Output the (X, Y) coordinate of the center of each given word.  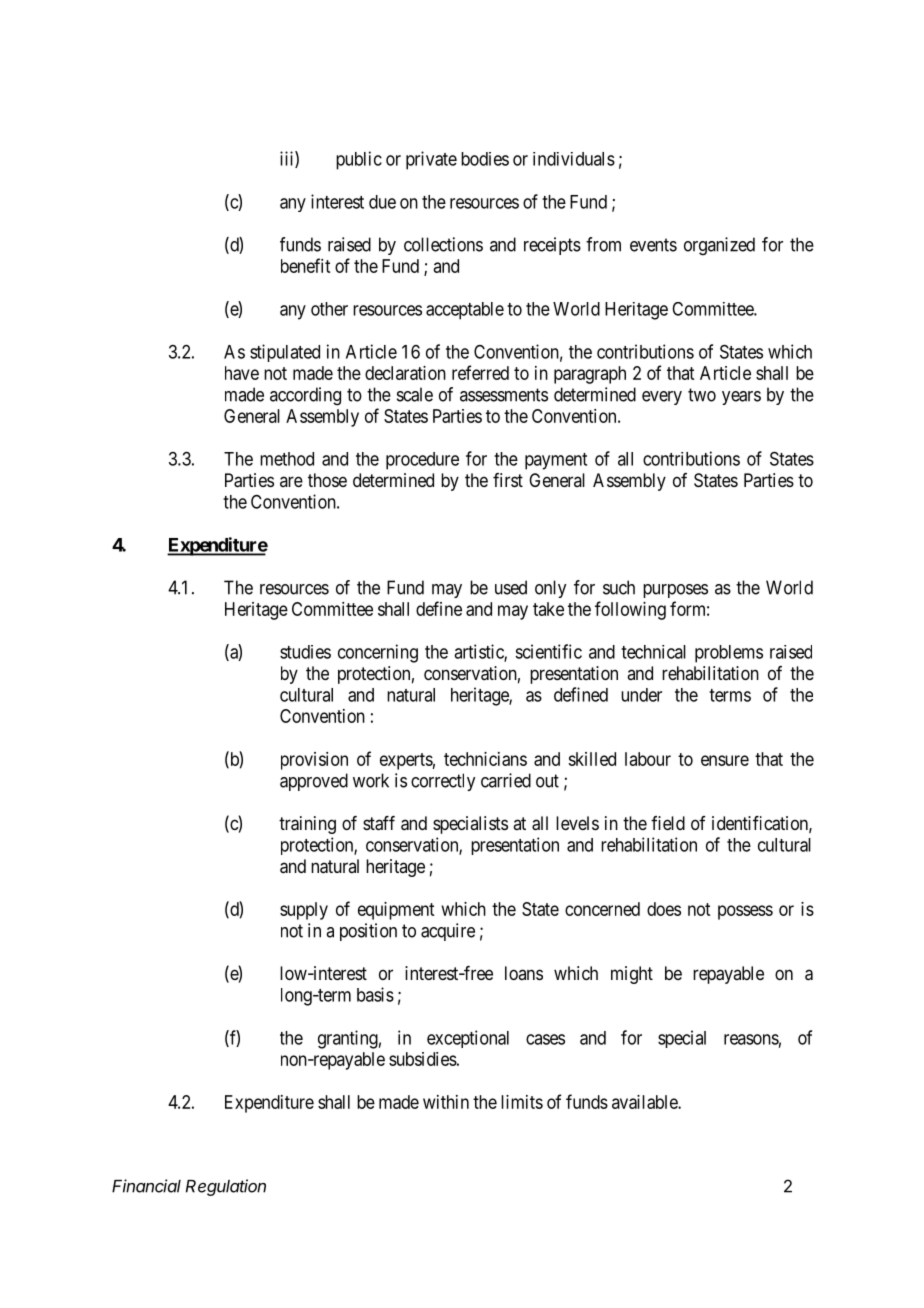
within (446, 1102)
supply (304, 911)
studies (305, 652)
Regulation (226, 1187)
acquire (448, 932)
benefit (305, 265)
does (664, 909)
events (653, 245)
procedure (422, 461)
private (431, 160)
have (242, 373)
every (662, 398)
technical (653, 652)
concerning (378, 653)
